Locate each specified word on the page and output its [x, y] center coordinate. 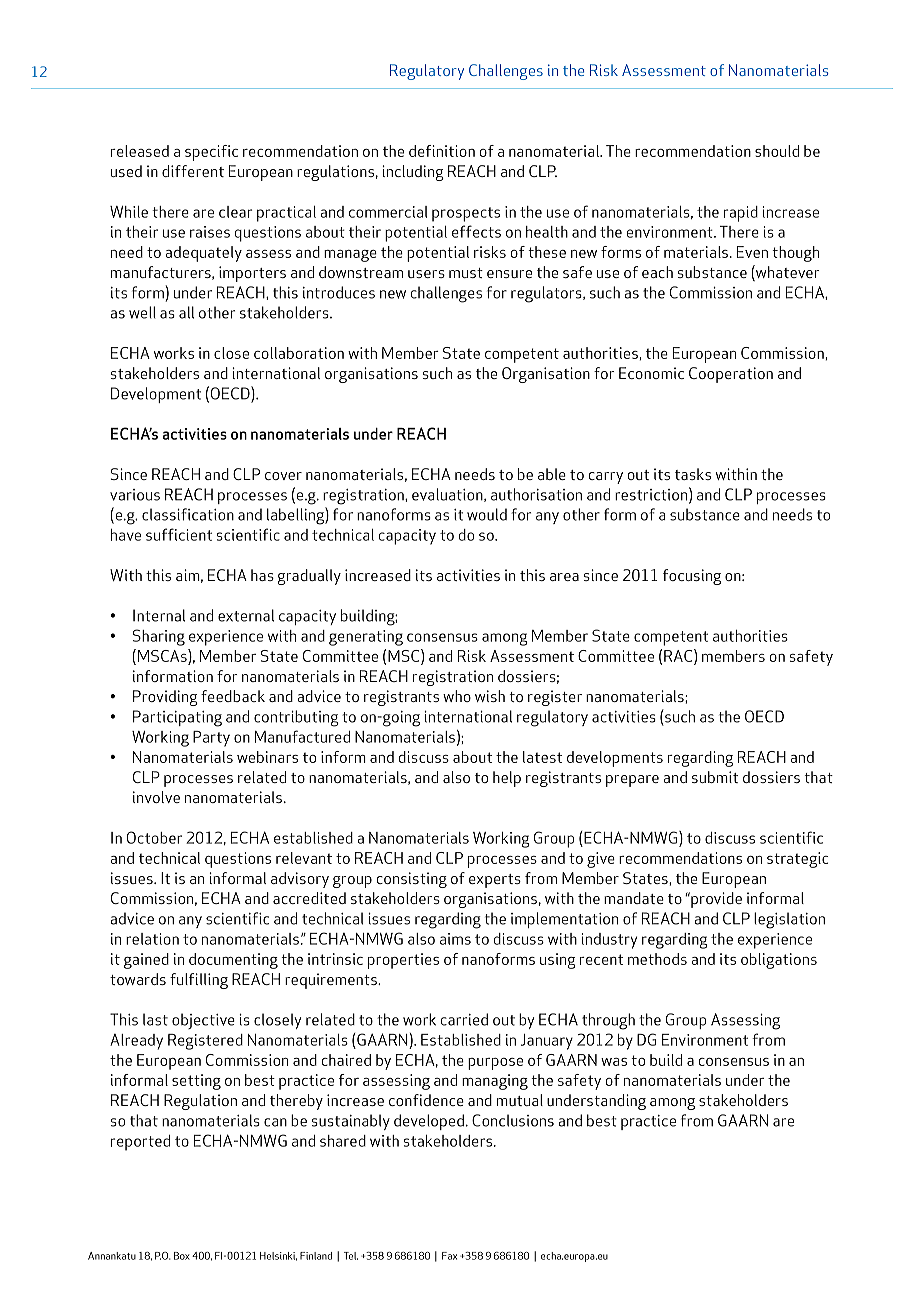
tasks [693, 474]
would [487, 514]
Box [182, 1256]
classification [188, 514]
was [614, 1062]
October [154, 837]
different [193, 171]
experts [495, 881]
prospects [466, 214]
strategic [797, 860]
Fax [449, 1256]
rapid [741, 214]
